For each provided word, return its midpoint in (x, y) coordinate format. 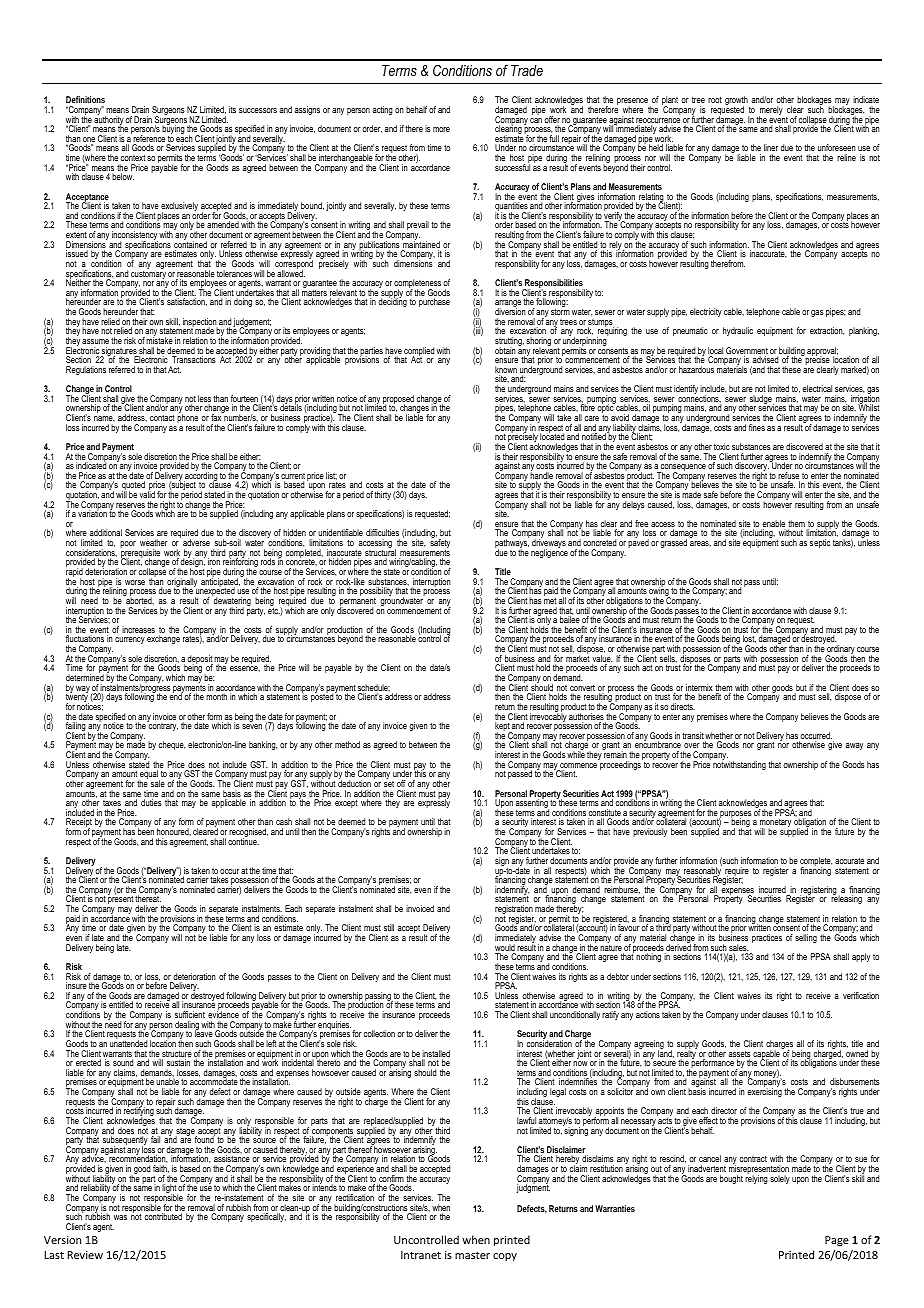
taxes (112, 803)
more (441, 129)
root (715, 100)
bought (731, 1179)
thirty (382, 495)
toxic (722, 446)
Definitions (85, 99)
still (389, 927)
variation (92, 513)
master (472, 1255)
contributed (163, 1216)
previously (650, 832)
